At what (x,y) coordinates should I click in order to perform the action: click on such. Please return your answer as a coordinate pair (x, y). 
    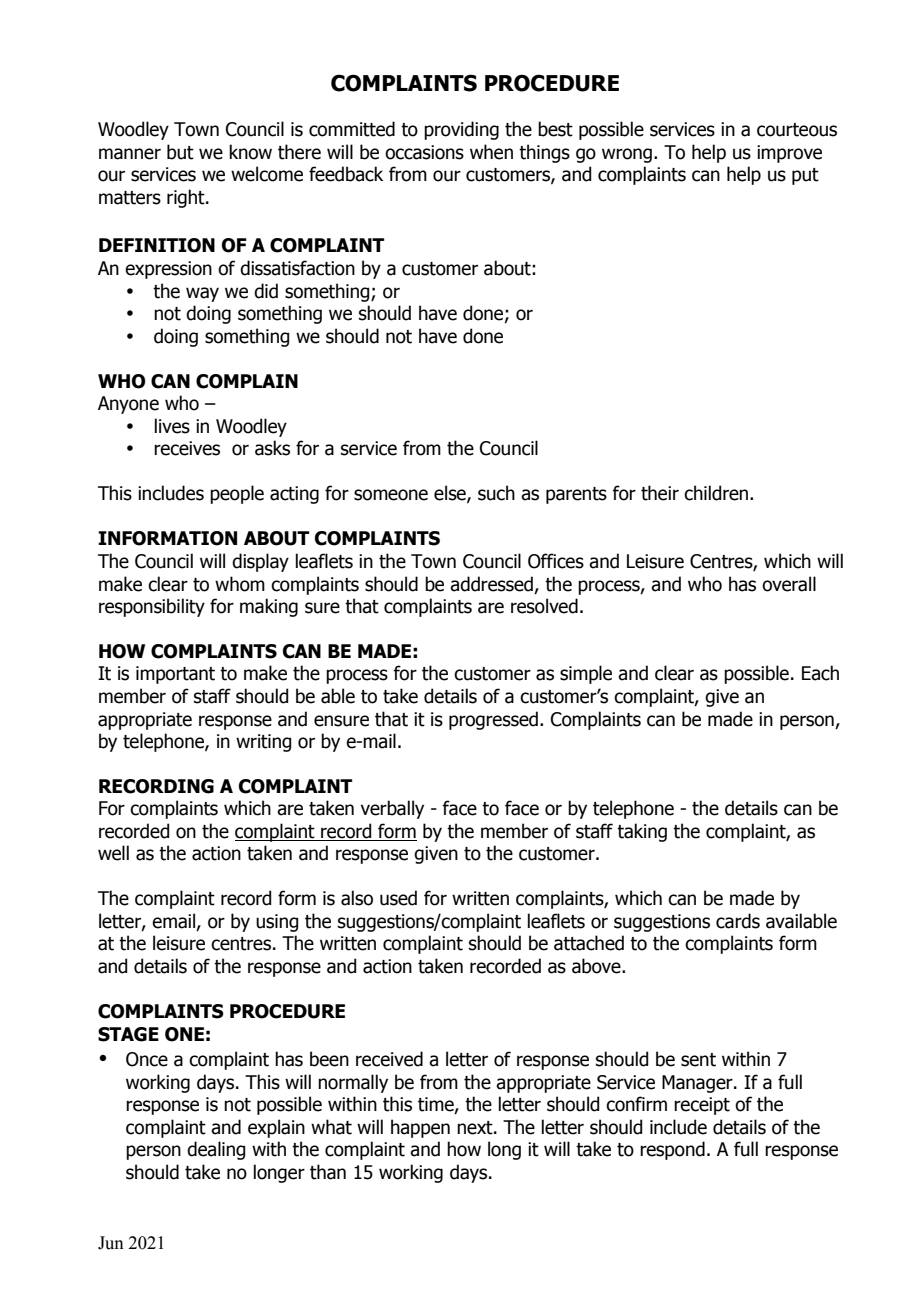
    Looking at the image, I should click on (496, 493).
